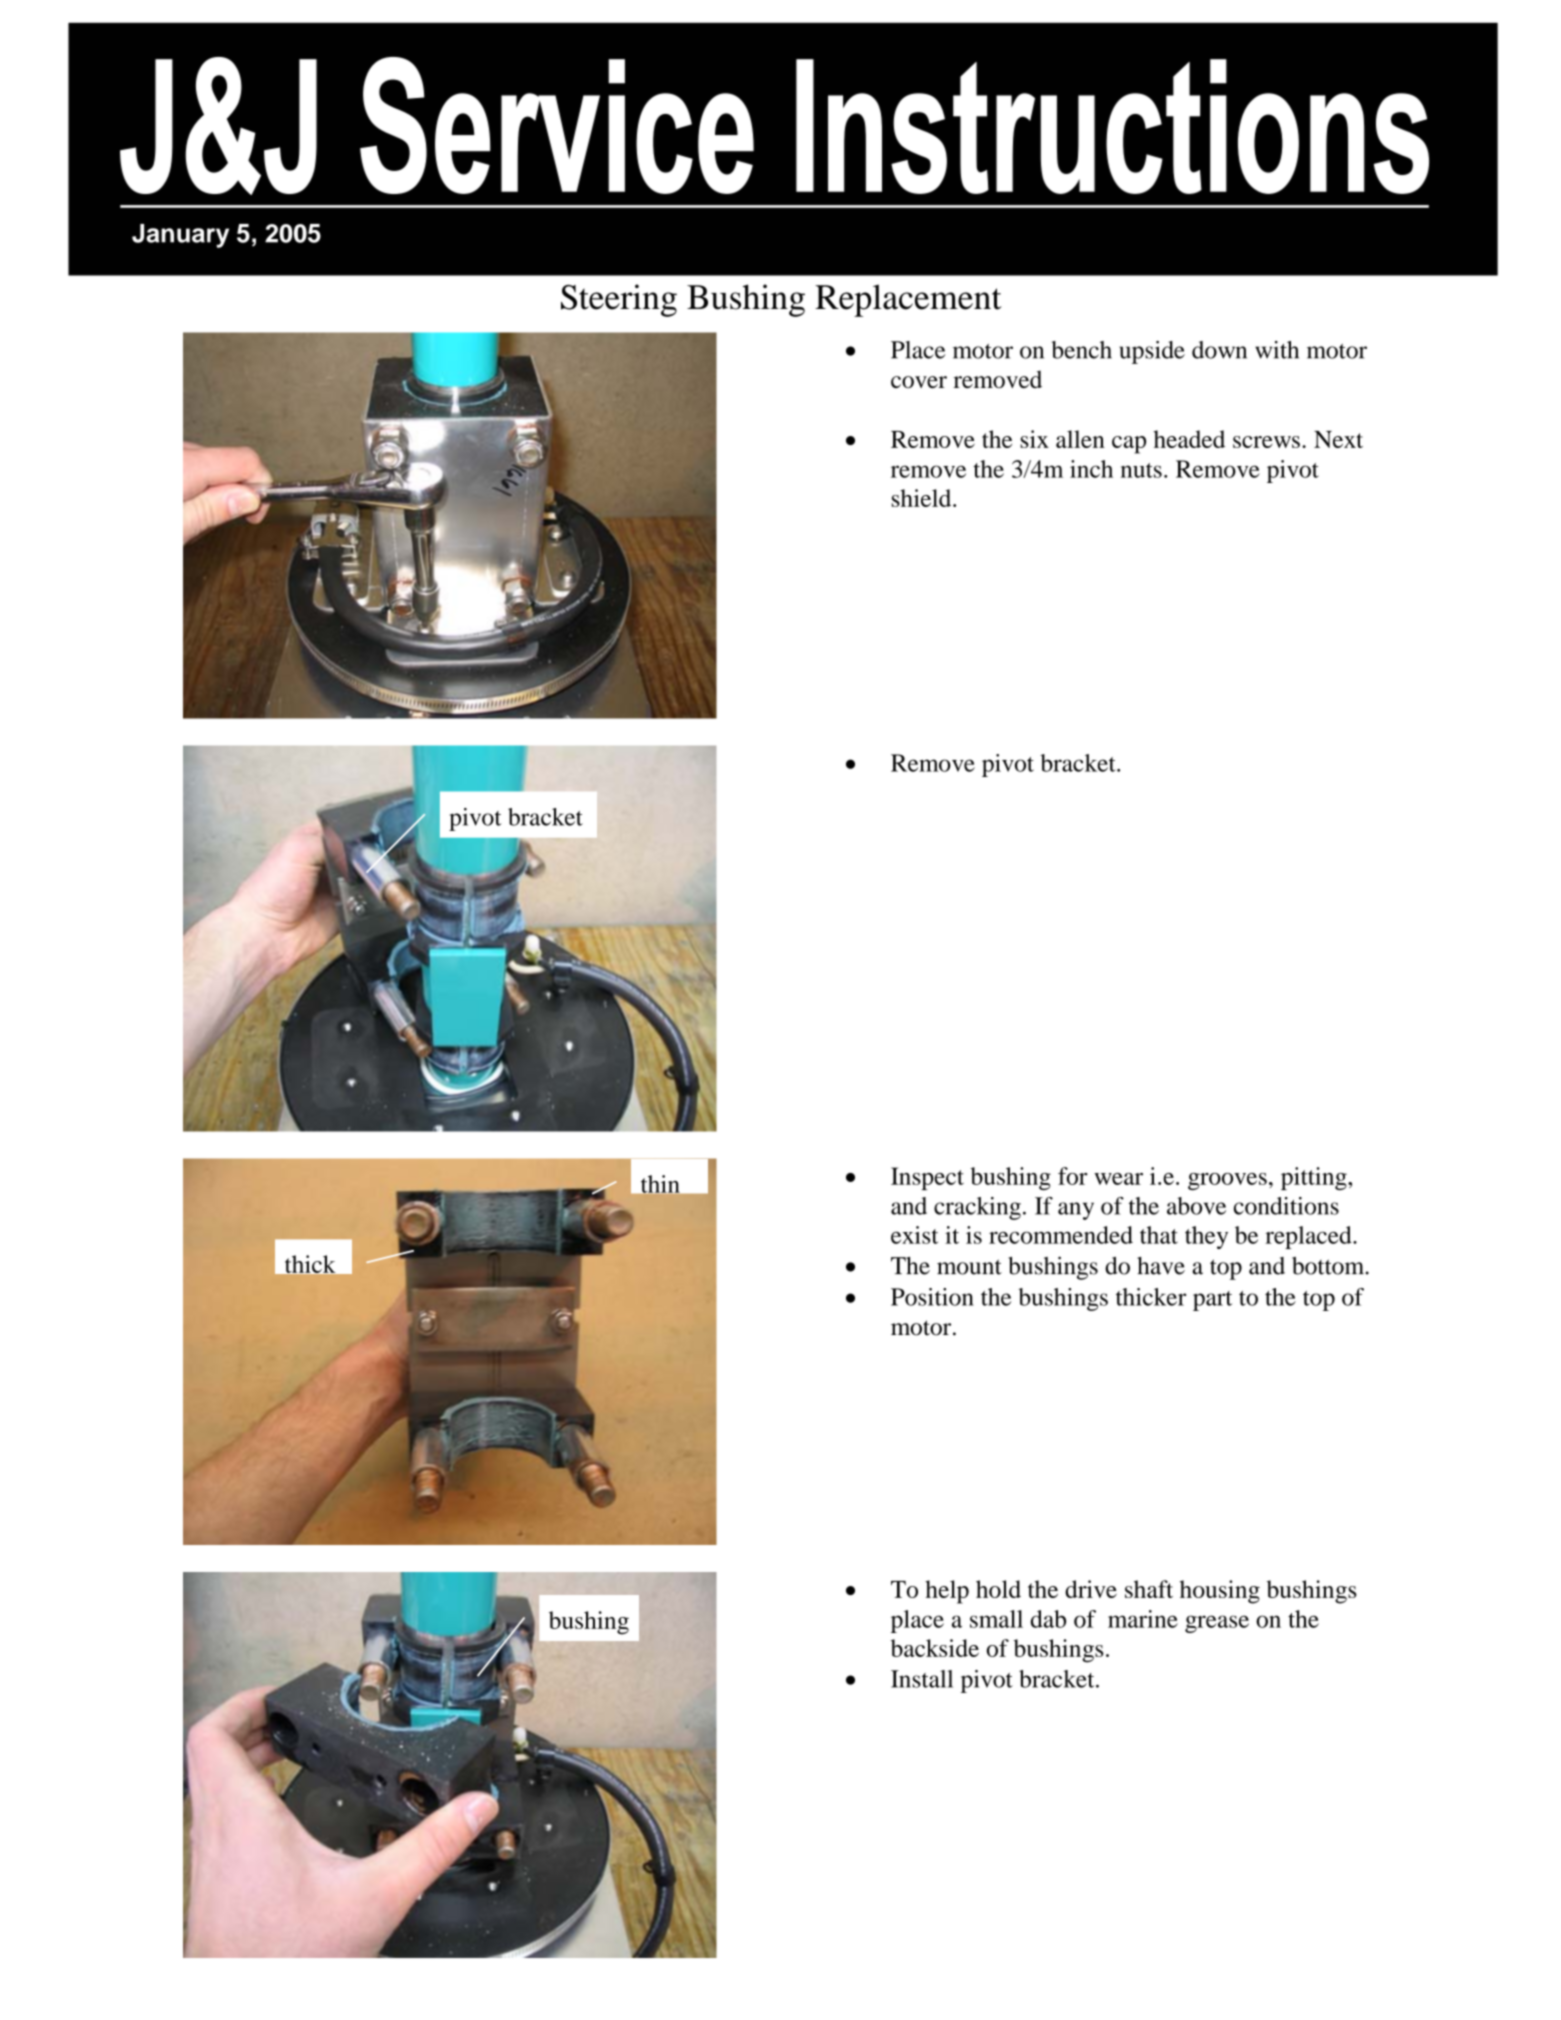 Image resolution: width=1561 pixels, height=2020 pixels. I want to click on Inspect, so click(927, 1178).
